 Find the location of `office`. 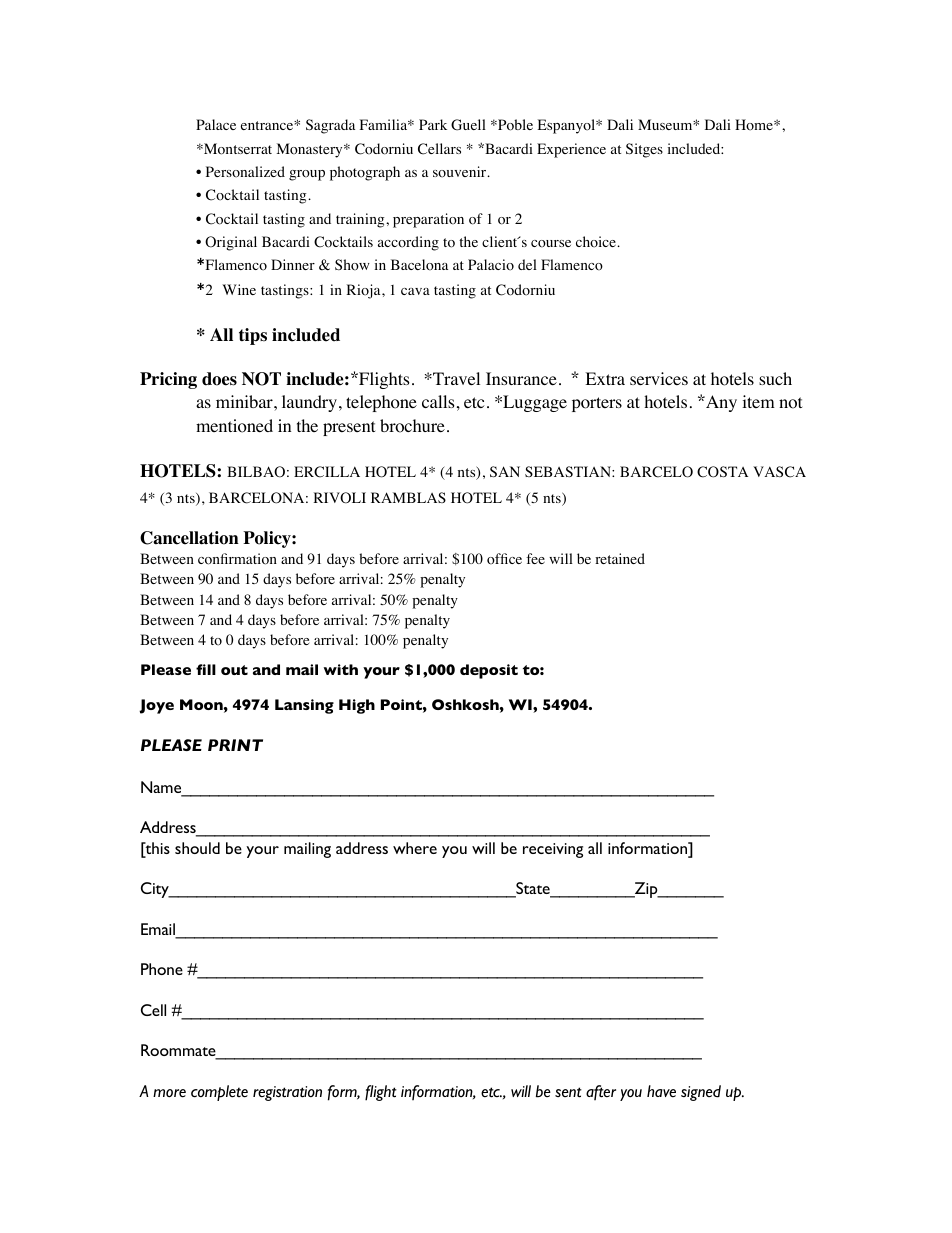

office is located at coordinates (504, 559).
